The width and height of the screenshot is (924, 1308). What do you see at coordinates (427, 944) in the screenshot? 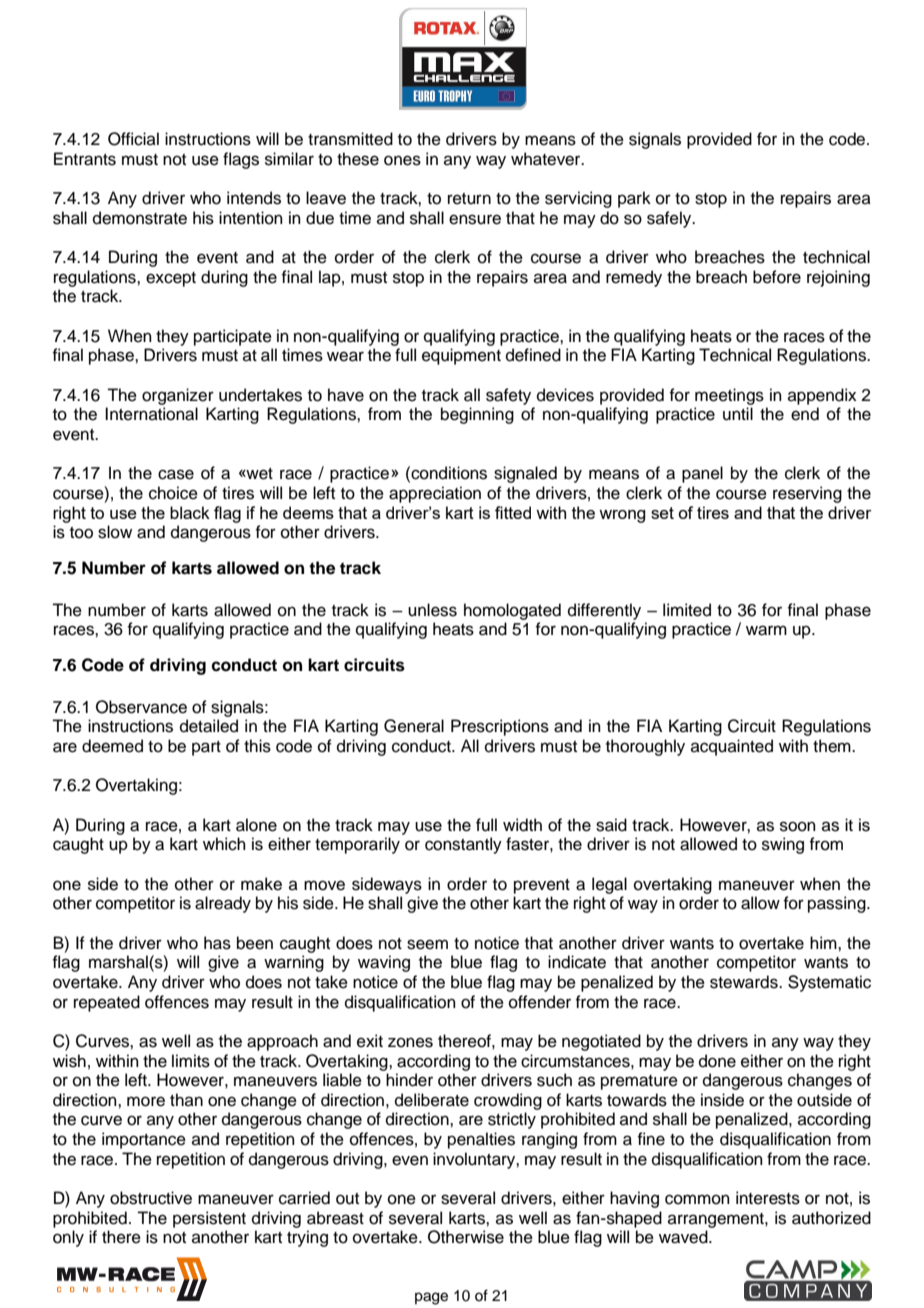
I see `seem` at bounding box center [427, 944].
